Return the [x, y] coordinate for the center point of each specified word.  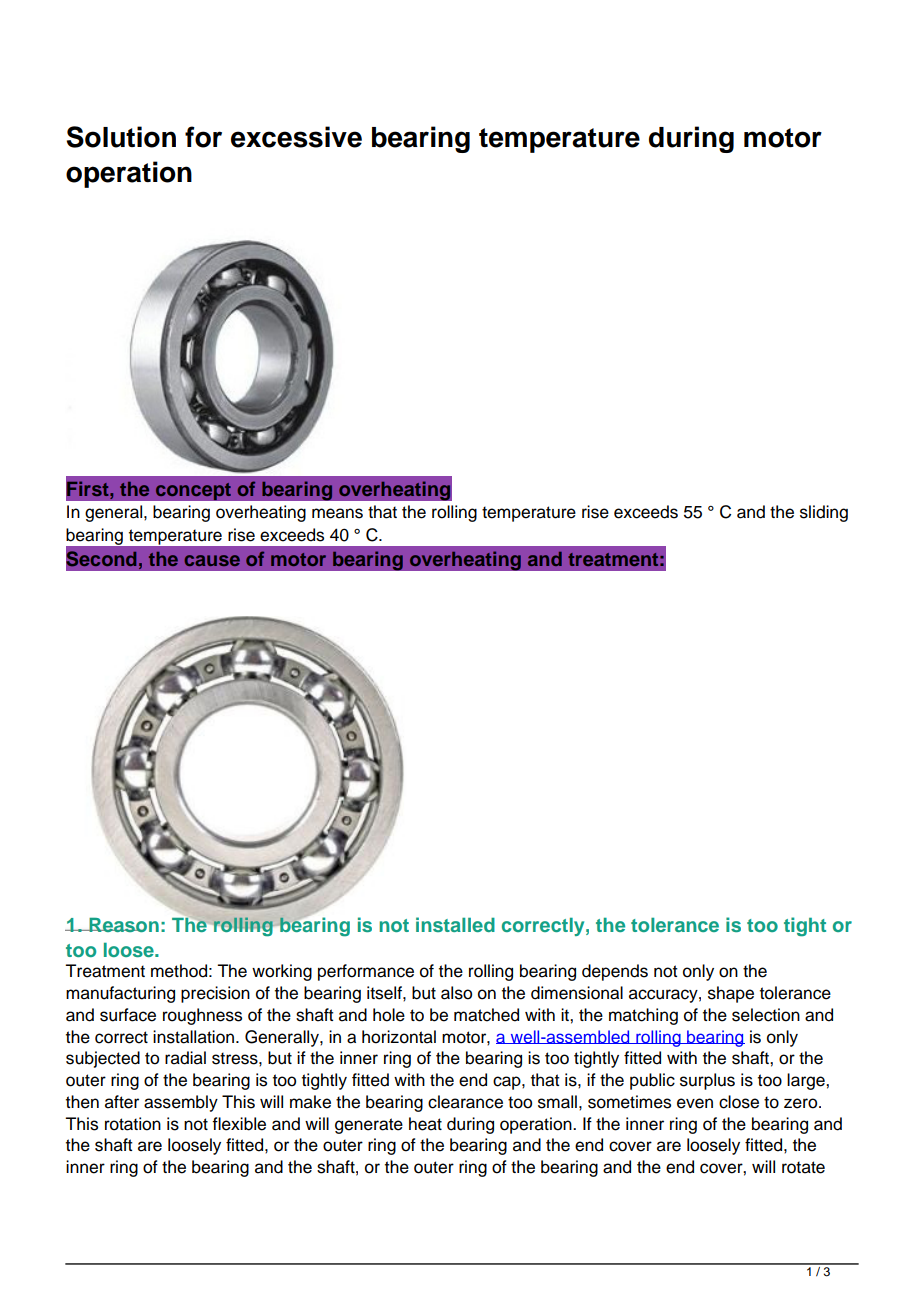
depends [615, 972]
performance [366, 972]
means [337, 513]
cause [212, 560]
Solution [121, 137]
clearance [465, 1102]
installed [455, 924]
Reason [123, 925]
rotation [133, 1124]
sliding [824, 513]
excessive [296, 137]
